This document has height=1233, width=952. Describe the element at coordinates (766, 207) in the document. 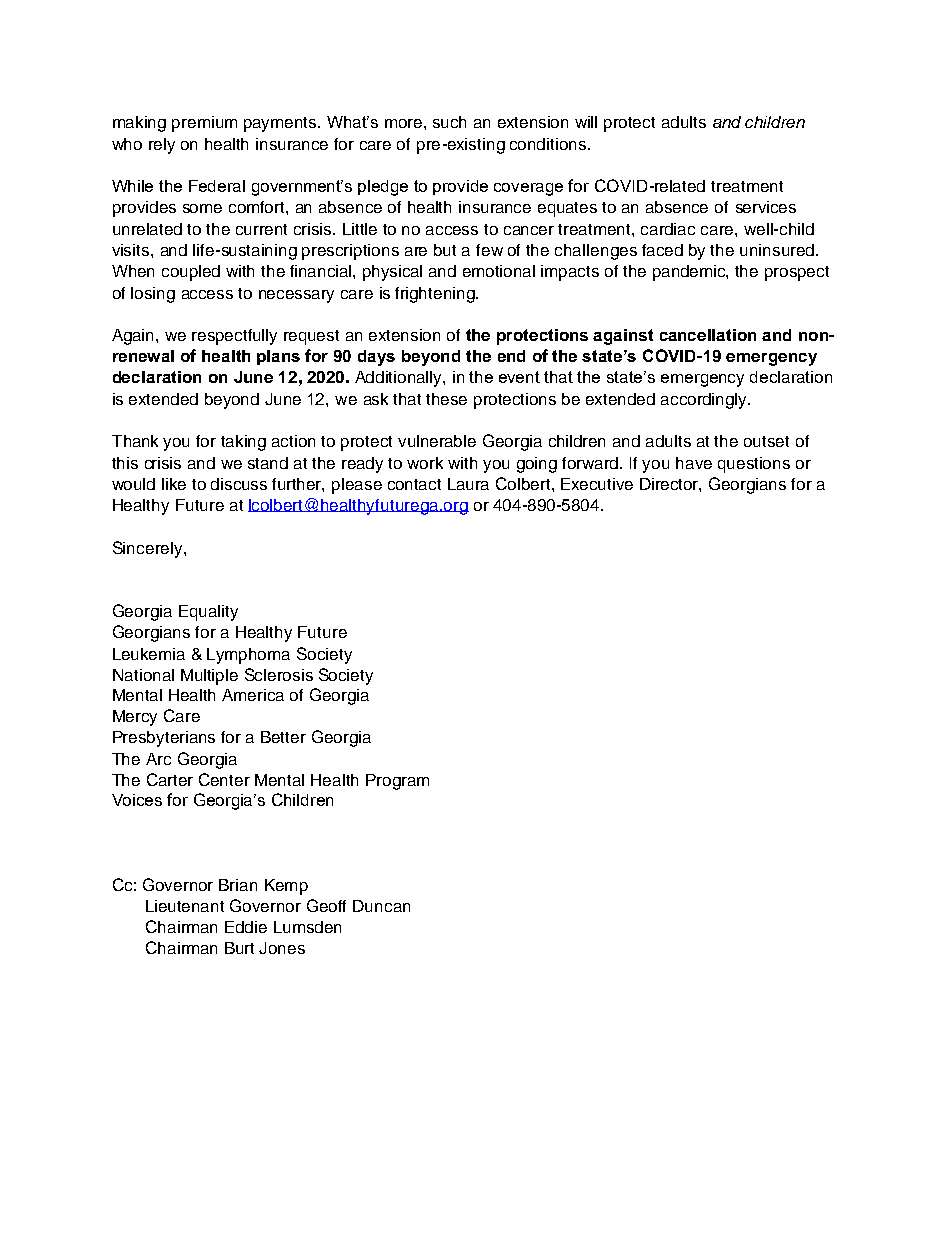

I see `services` at that location.
